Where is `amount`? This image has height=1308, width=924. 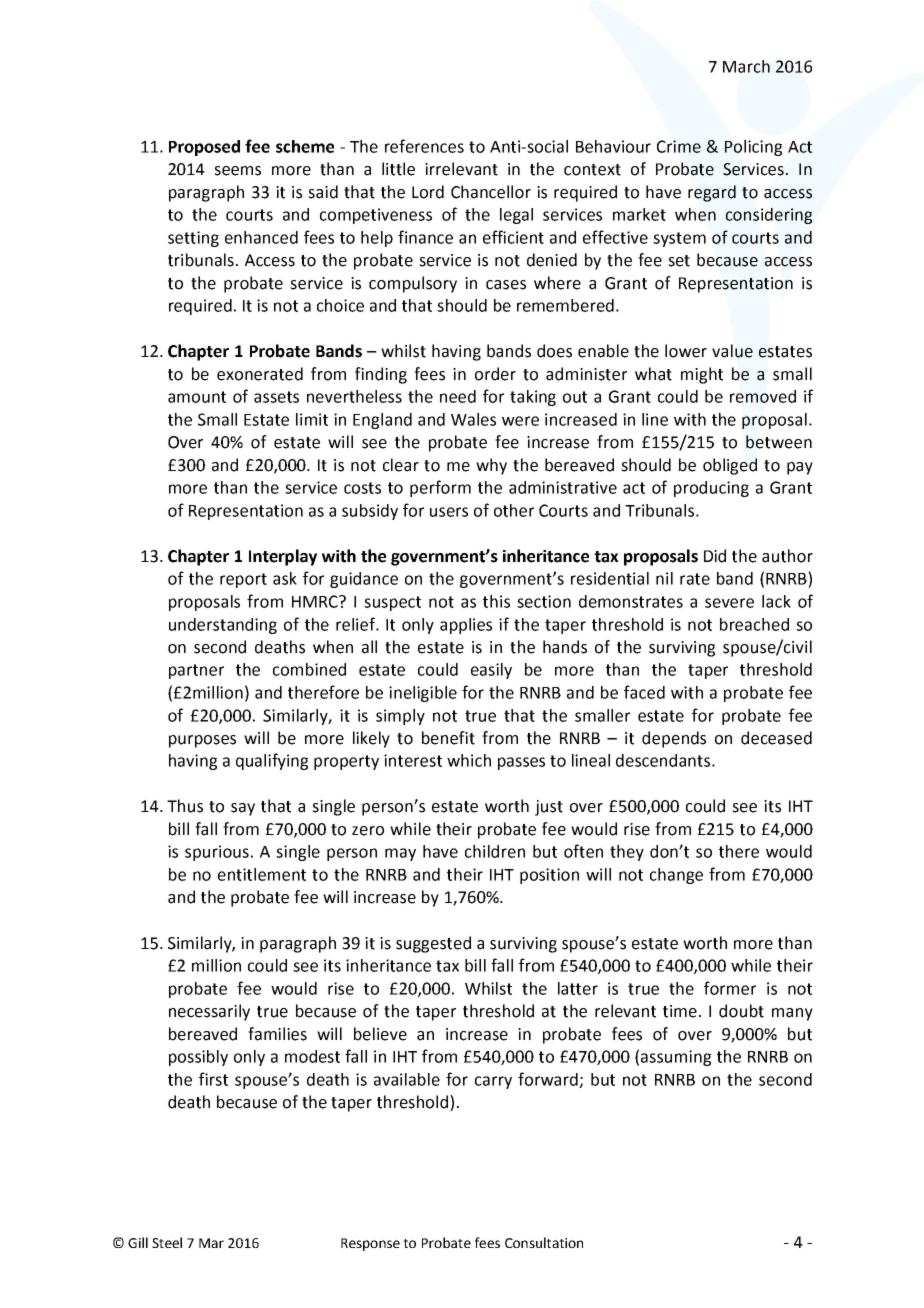
amount is located at coordinates (197, 397).
